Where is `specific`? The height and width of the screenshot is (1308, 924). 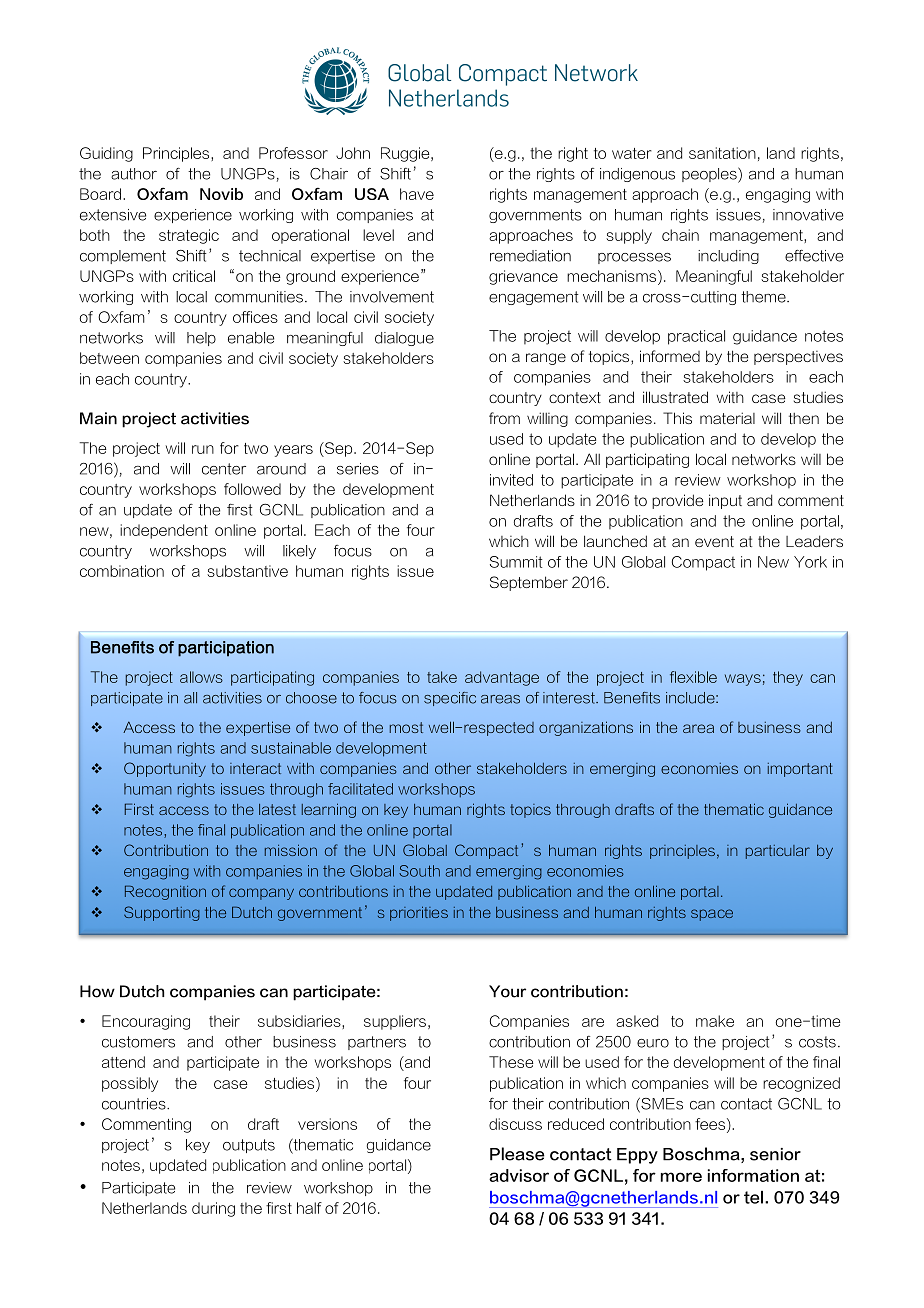 specific is located at coordinates (450, 699).
